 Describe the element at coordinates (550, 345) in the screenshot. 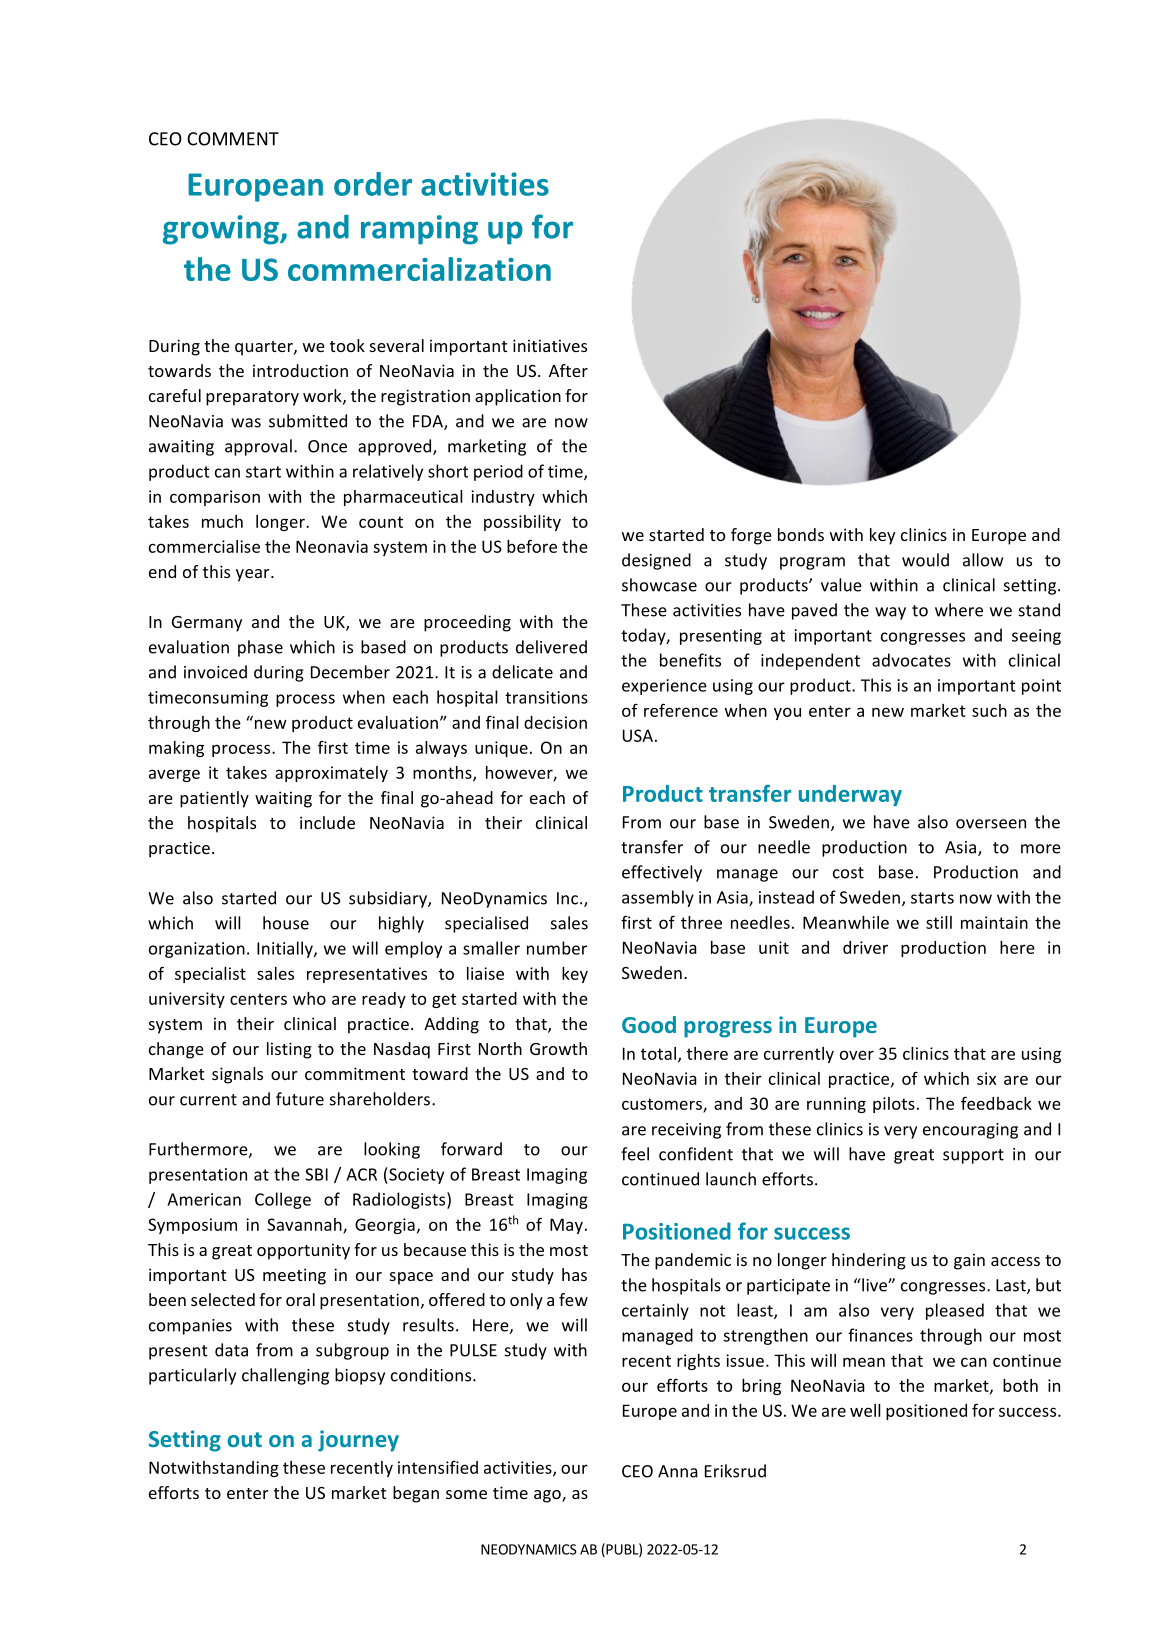

I see `initiatives` at that location.
